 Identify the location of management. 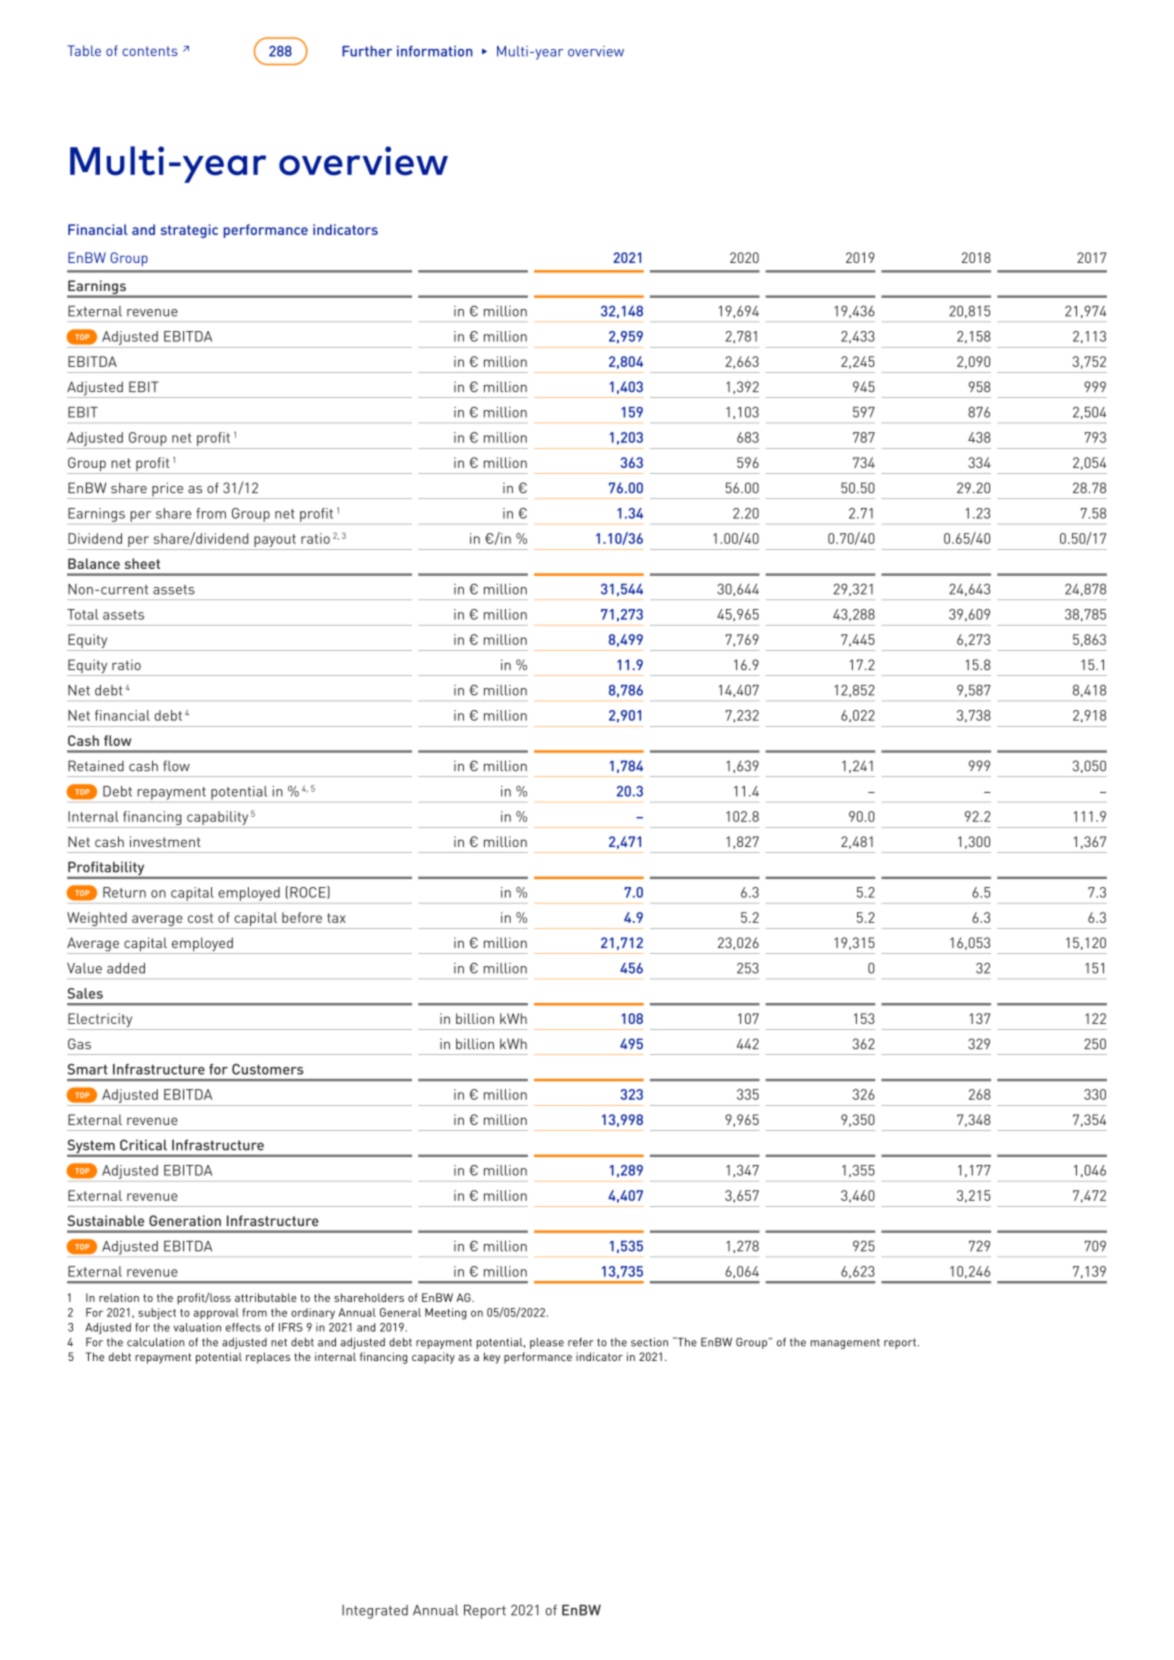
(845, 1344).
